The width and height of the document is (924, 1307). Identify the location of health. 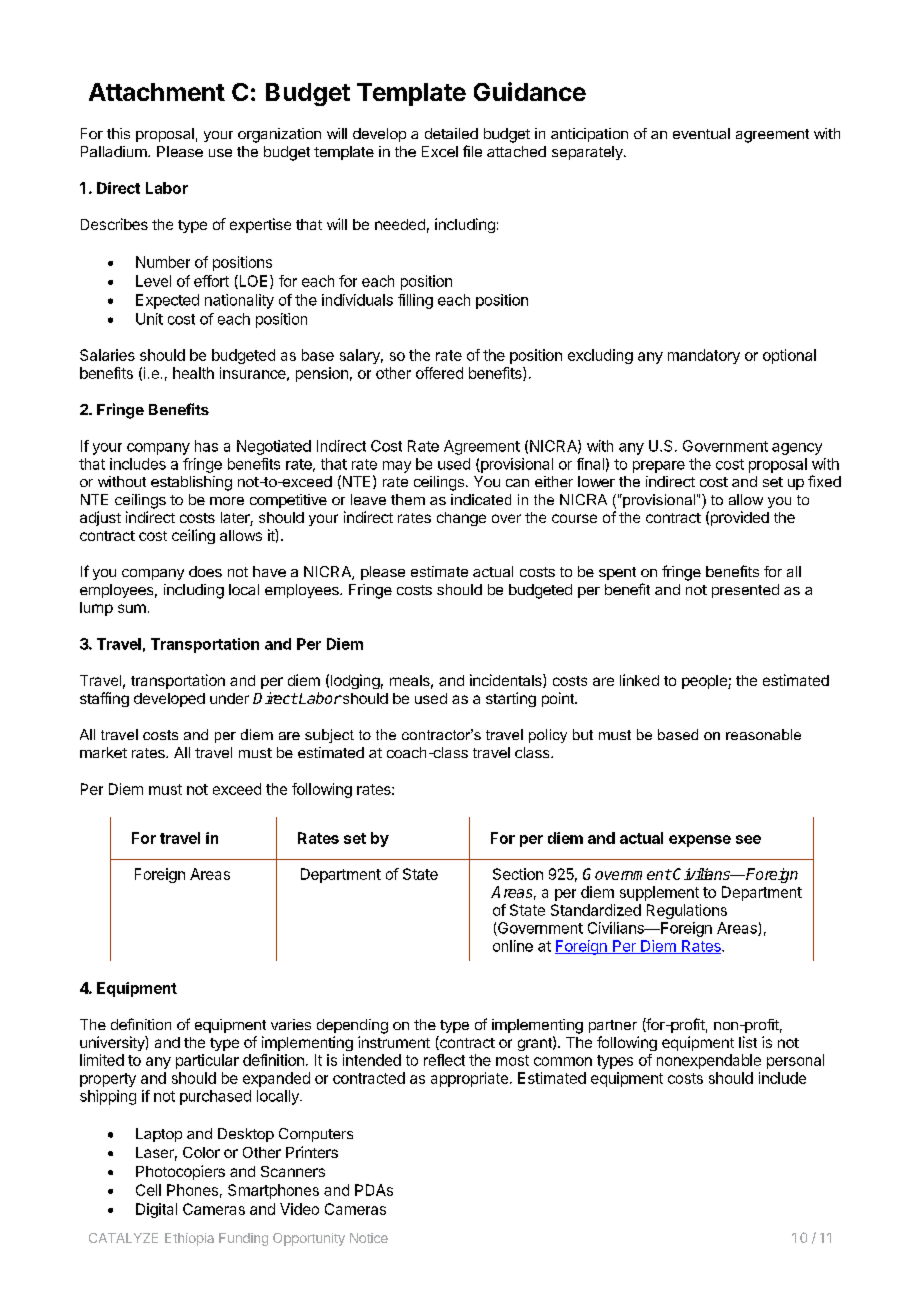
(193, 373).
